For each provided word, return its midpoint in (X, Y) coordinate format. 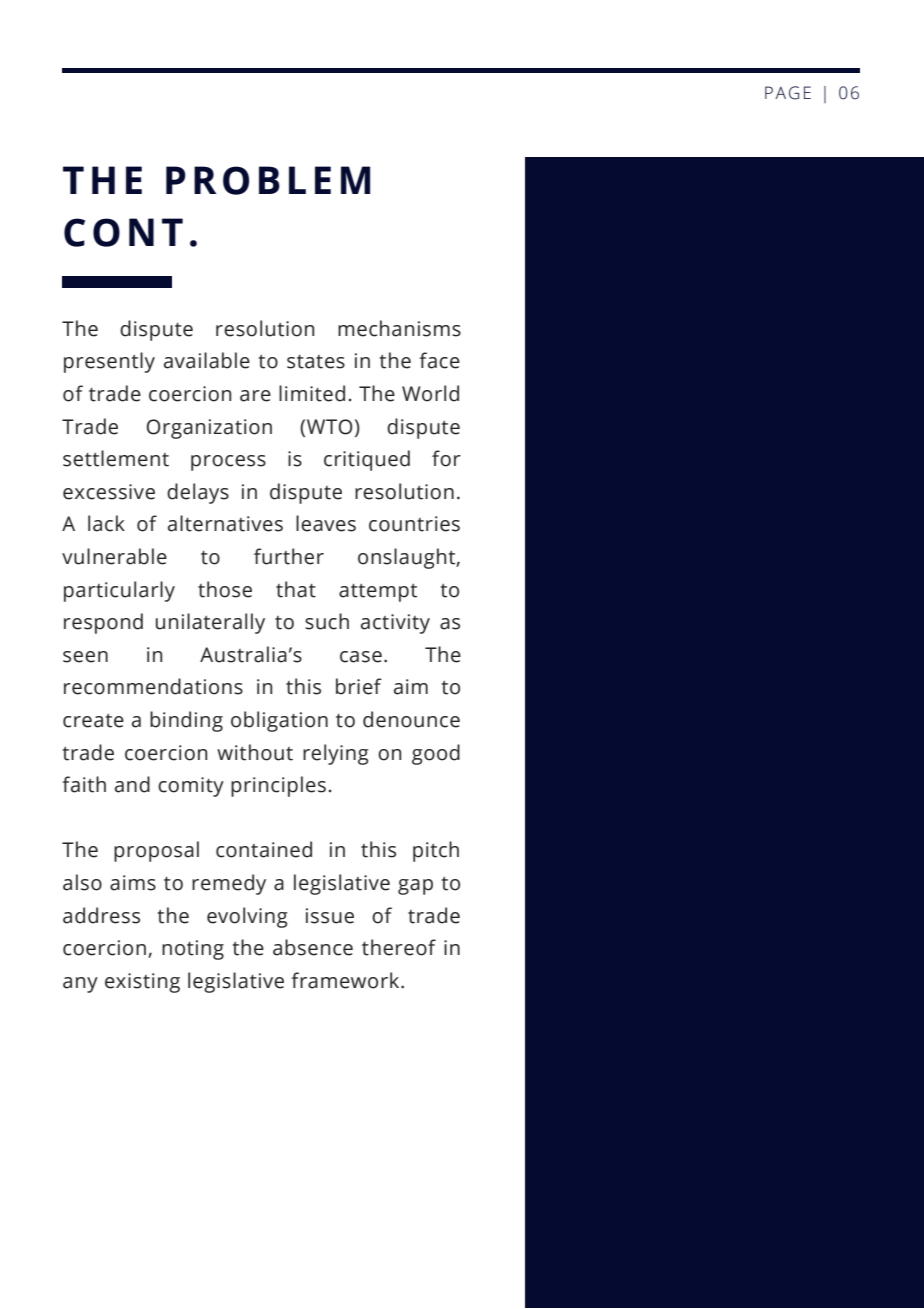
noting (193, 950)
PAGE (788, 93)
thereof (399, 947)
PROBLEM (268, 180)
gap (415, 887)
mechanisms (399, 328)
